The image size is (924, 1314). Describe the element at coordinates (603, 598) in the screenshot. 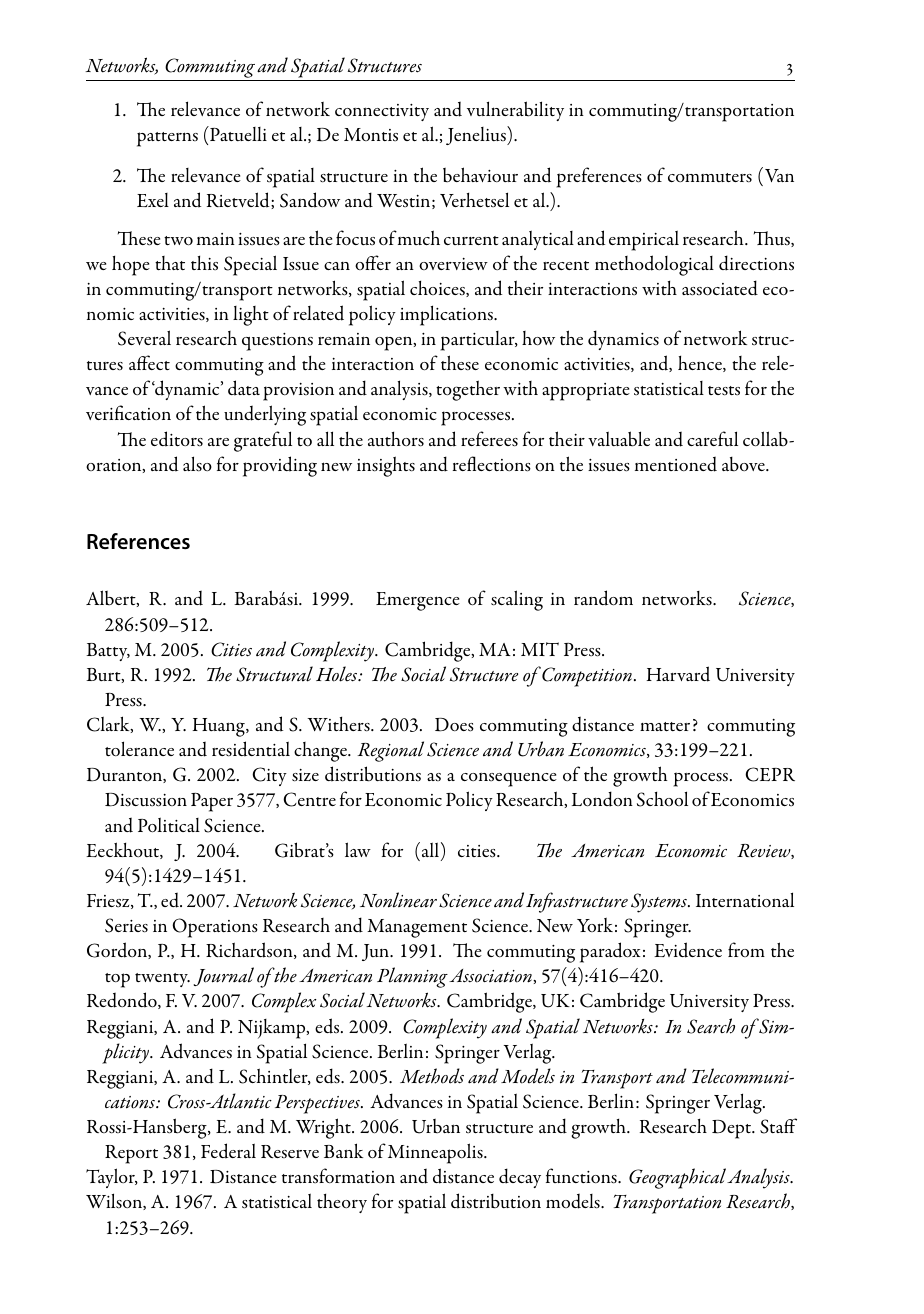

I see `random` at that location.
